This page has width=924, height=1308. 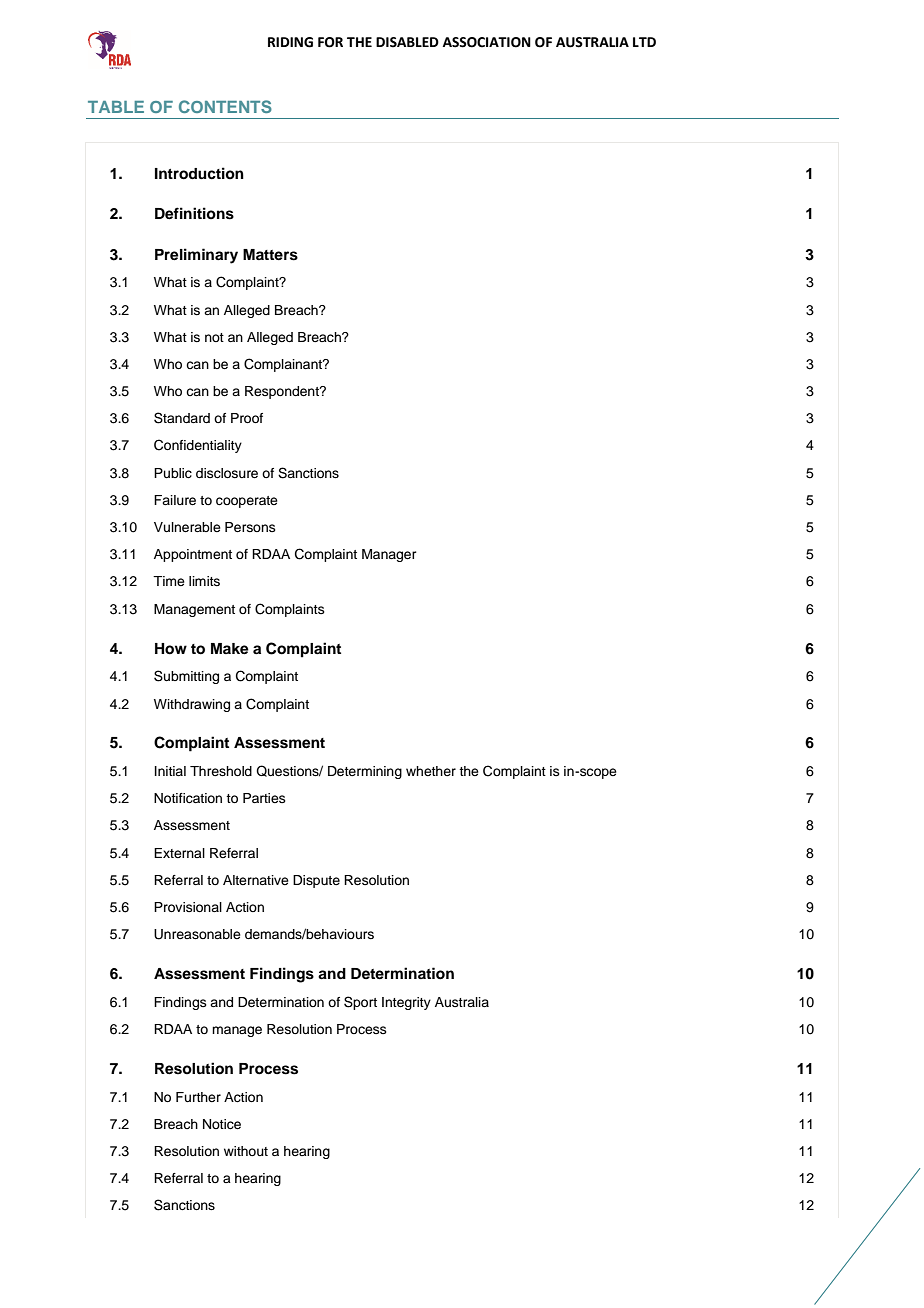 What do you see at coordinates (365, 772) in the page?
I see `Determining` at bounding box center [365, 772].
